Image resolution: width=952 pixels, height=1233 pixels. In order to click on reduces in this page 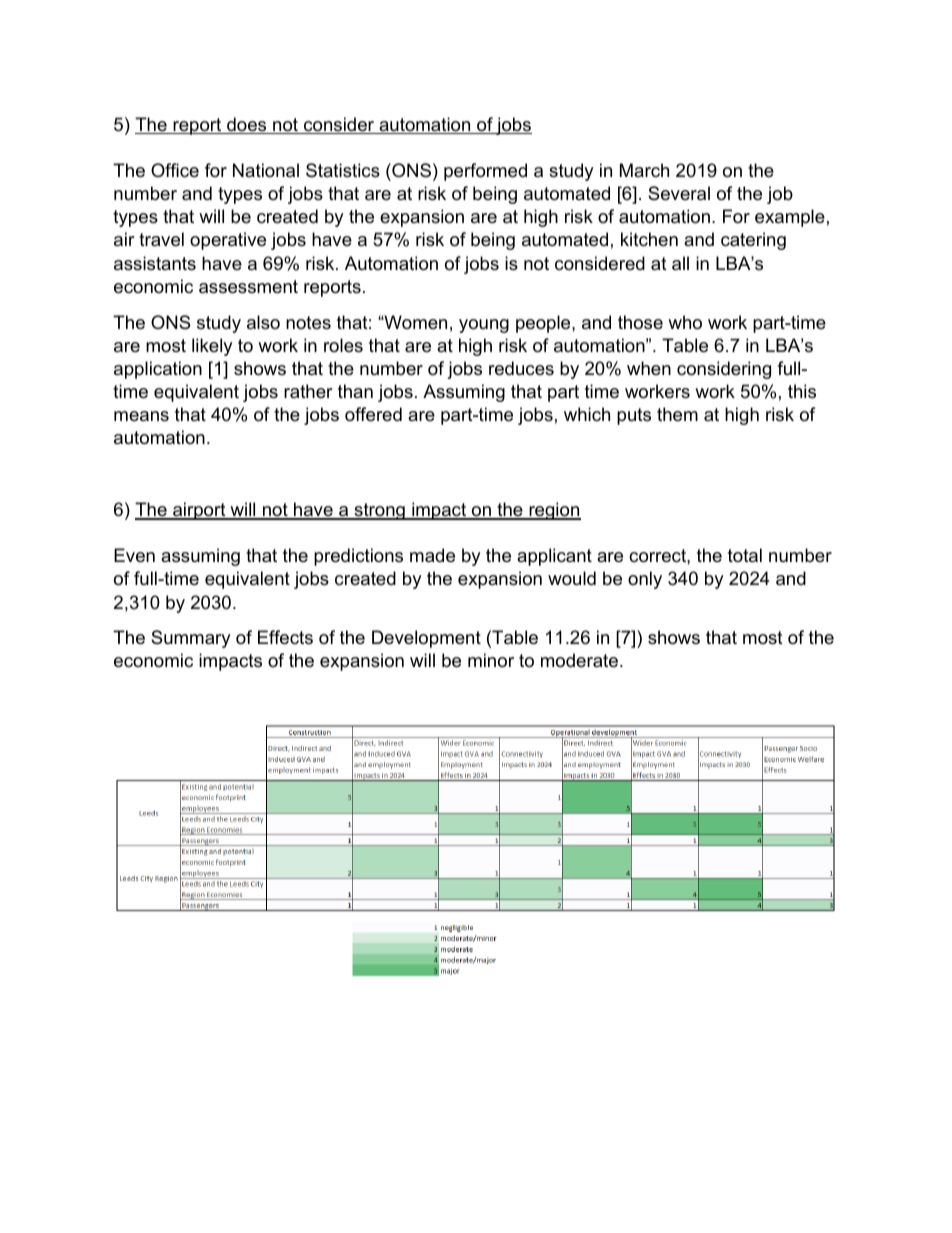, I will do `click(521, 368)`.
